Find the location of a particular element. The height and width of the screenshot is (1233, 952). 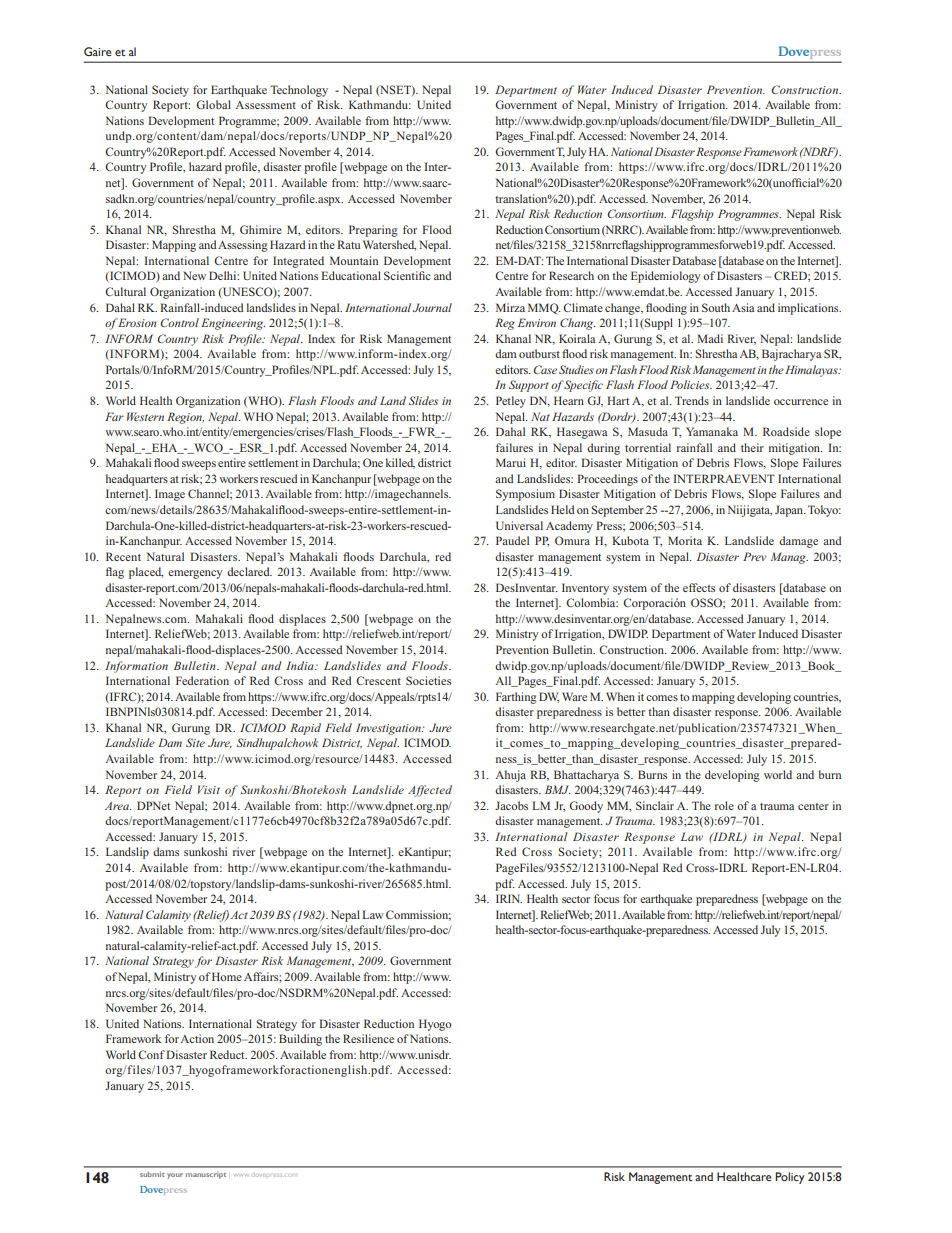

Visit is located at coordinates (209, 789).
